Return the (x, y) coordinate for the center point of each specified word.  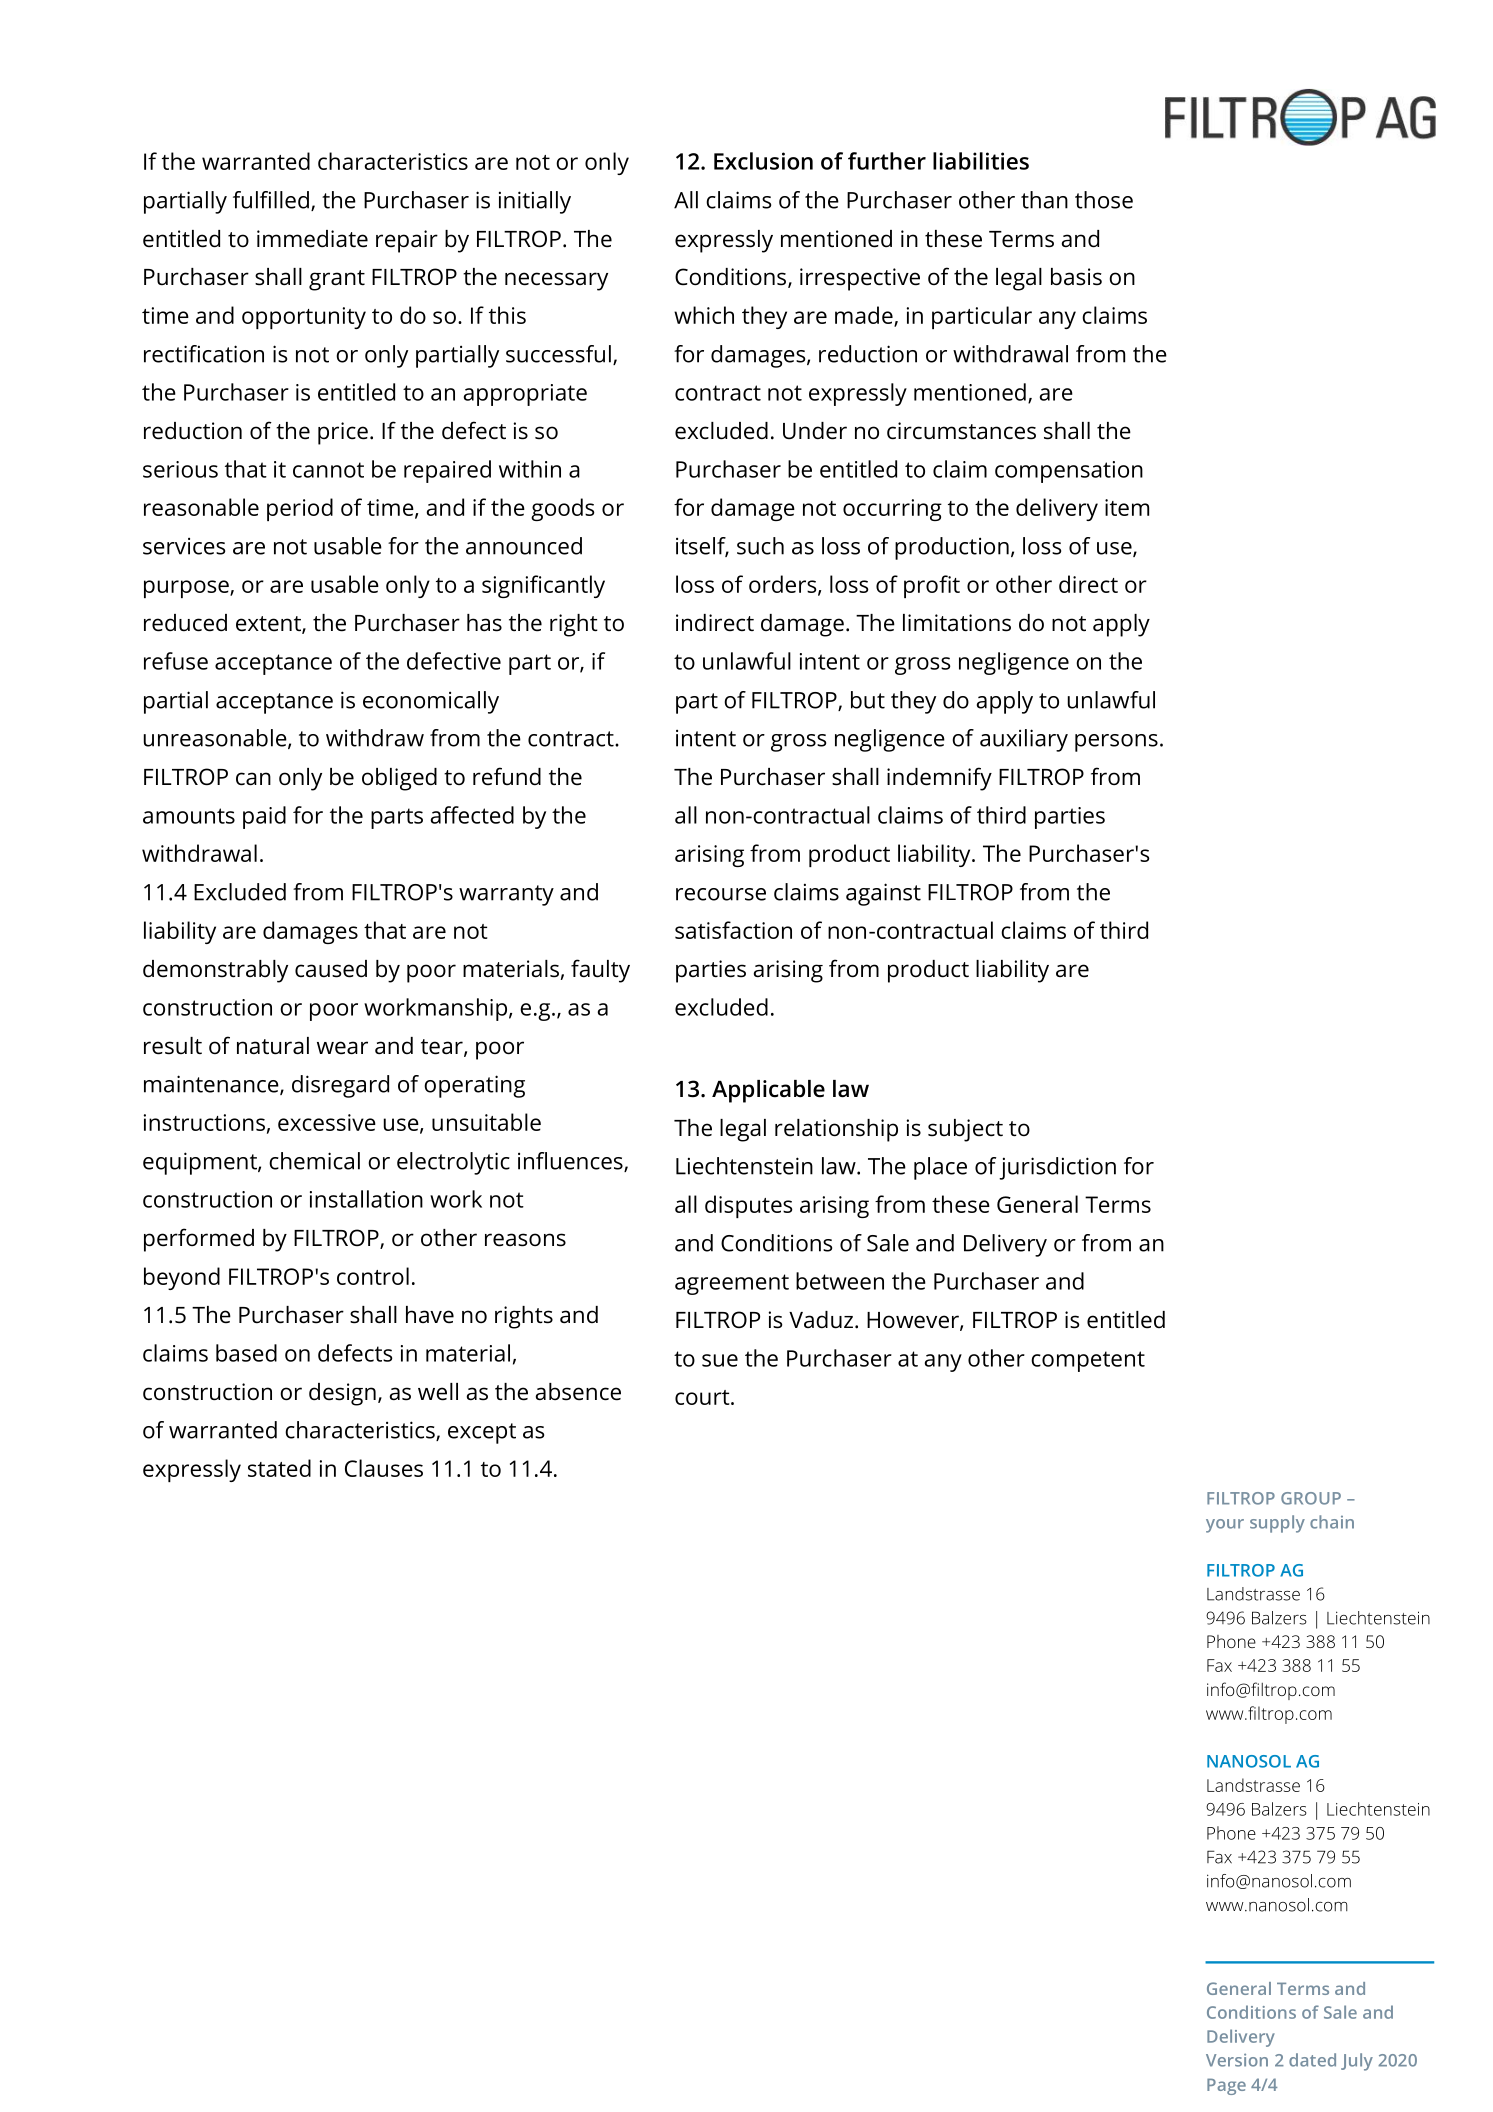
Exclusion (763, 161)
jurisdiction (1057, 1168)
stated (279, 1468)
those (1104, 200)
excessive (327, 1122)
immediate (312, 239)
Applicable (768, 1091)
